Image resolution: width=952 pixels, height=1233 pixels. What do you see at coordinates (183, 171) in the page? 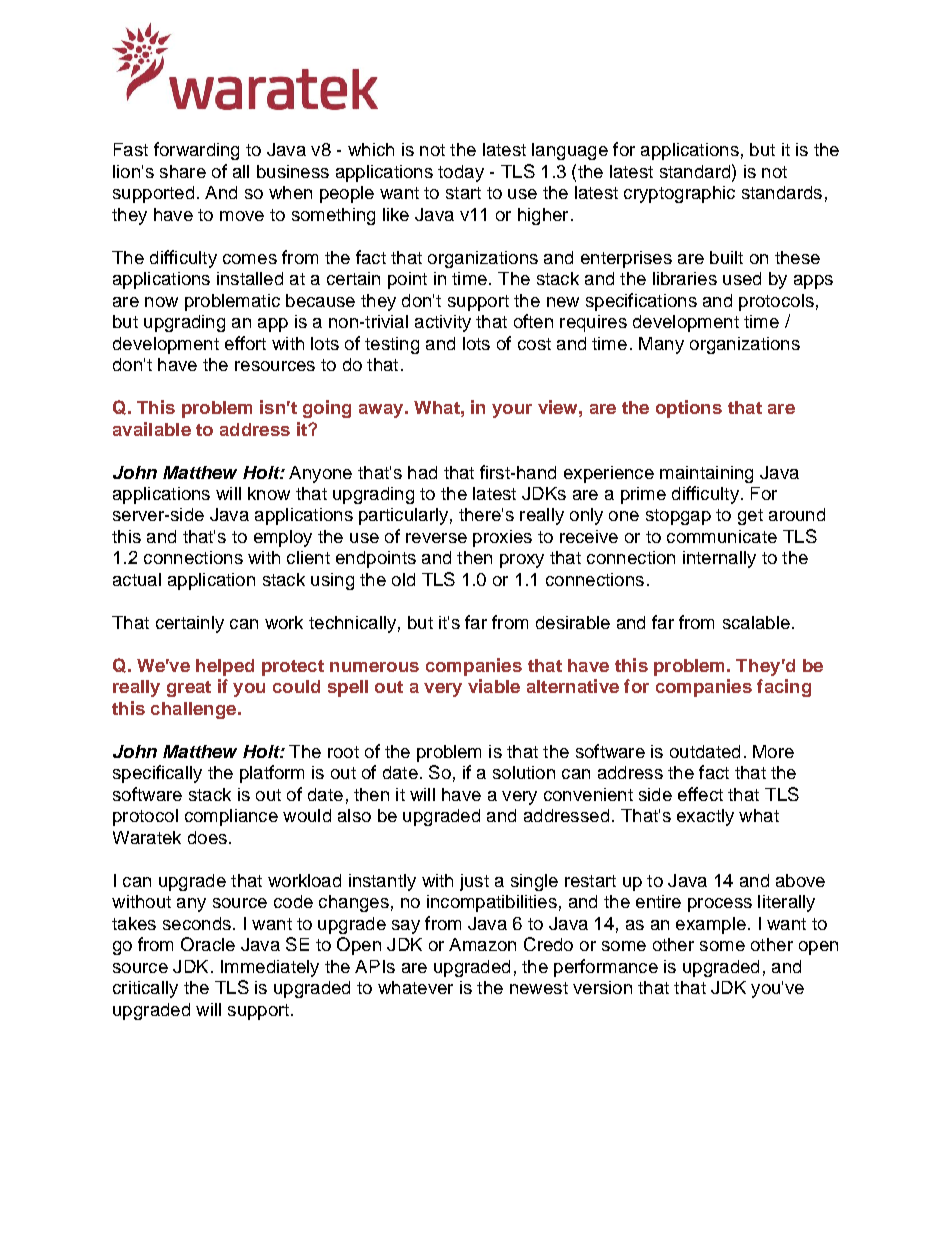
I see `share` at bounding box center [183, 171].
